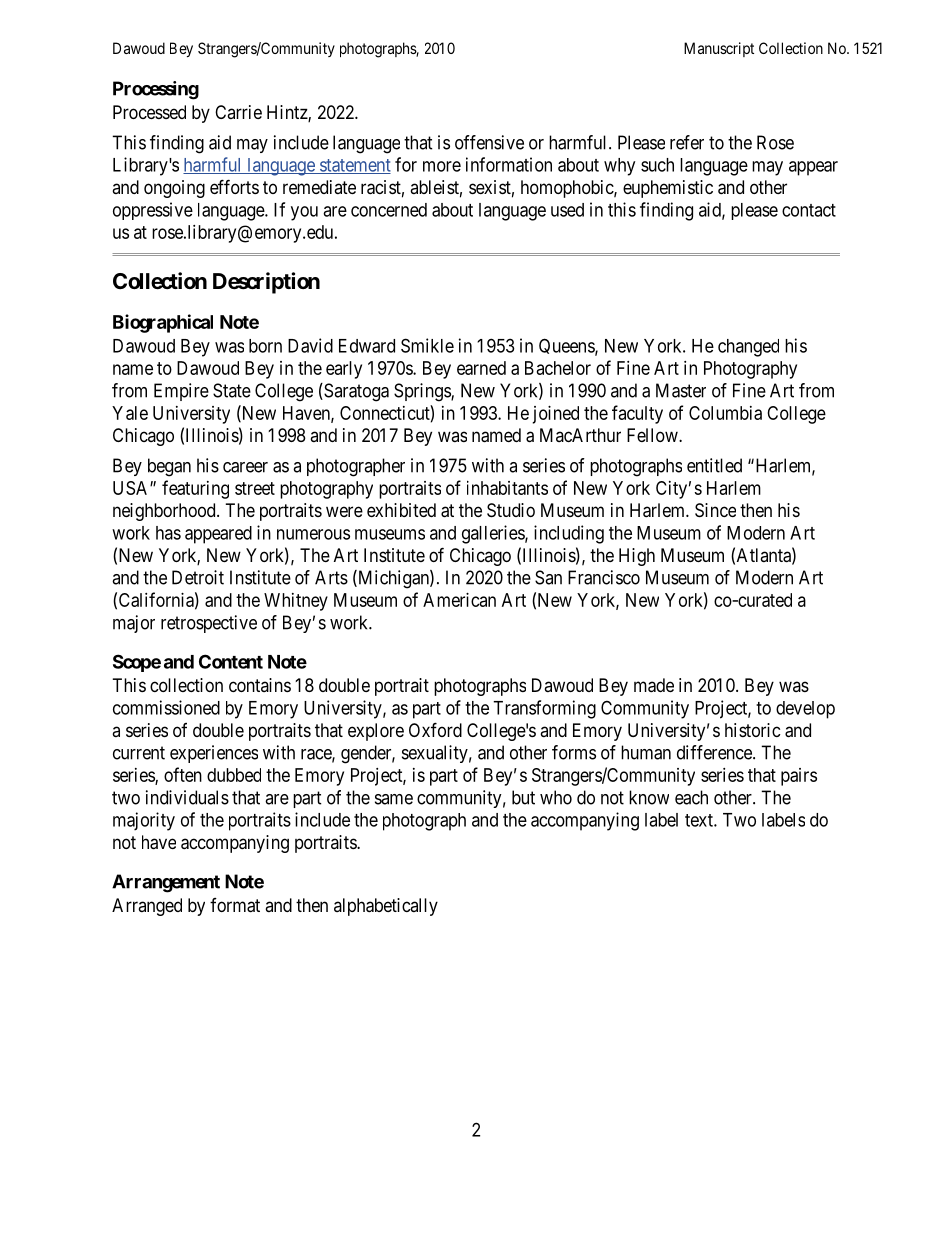 Image resolution: width=952 pixels, height=1233 pixels. What do you see at coordinates (714, 465) in the page?
I see `entitled` at bounding box center [714, 465].
